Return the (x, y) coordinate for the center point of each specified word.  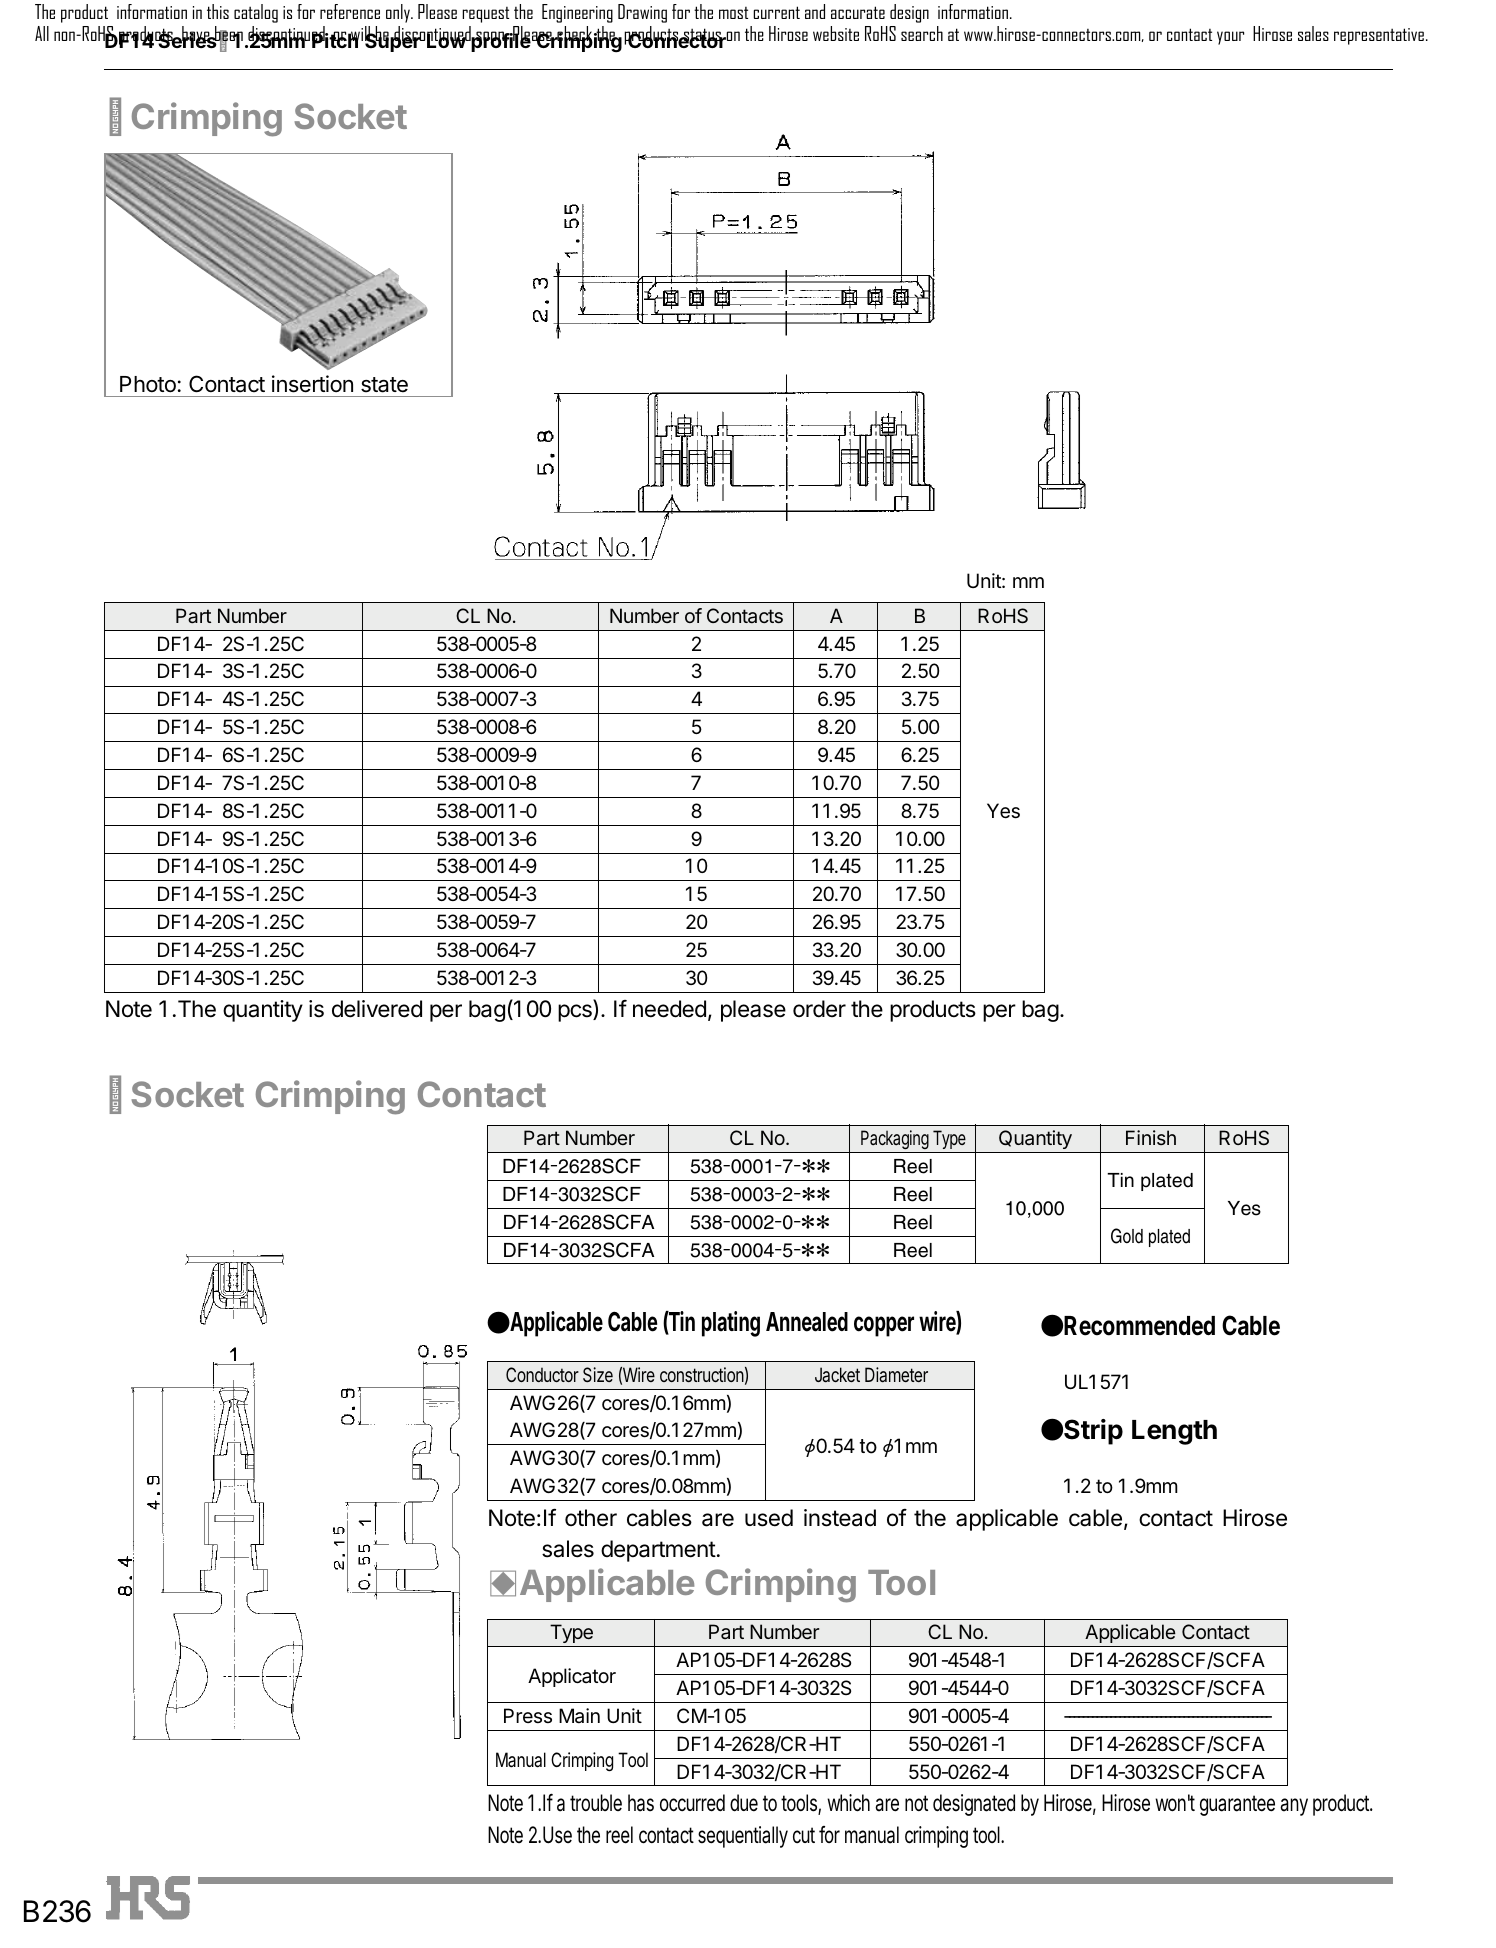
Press (528, 1715)
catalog (256, 13)
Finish (1151, 1137)
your (1230, 38)
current (776, 12)
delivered (377, 1009)
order (819, 1009)
